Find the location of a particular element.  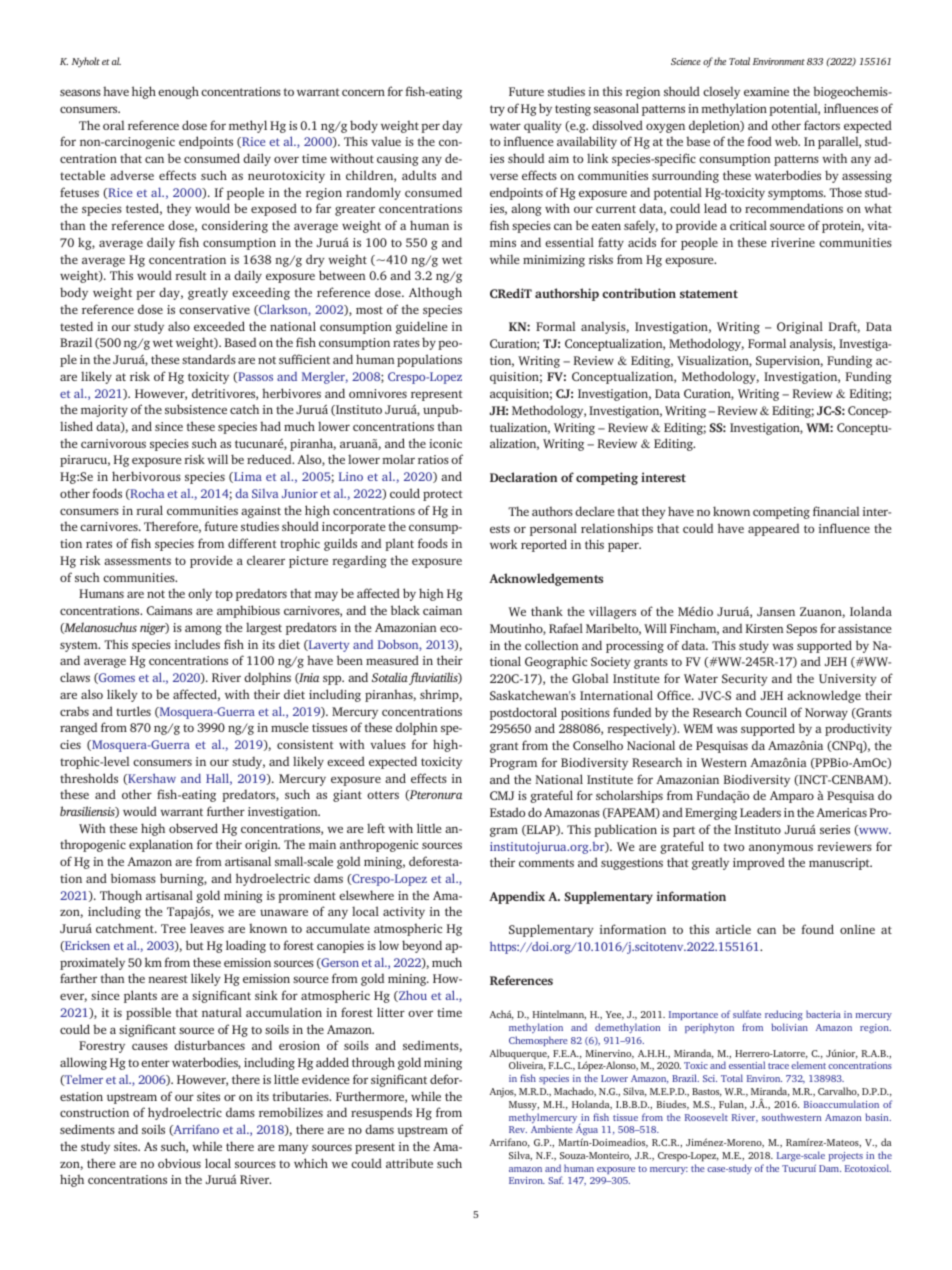

examine is located at coordinates (766, 91).
